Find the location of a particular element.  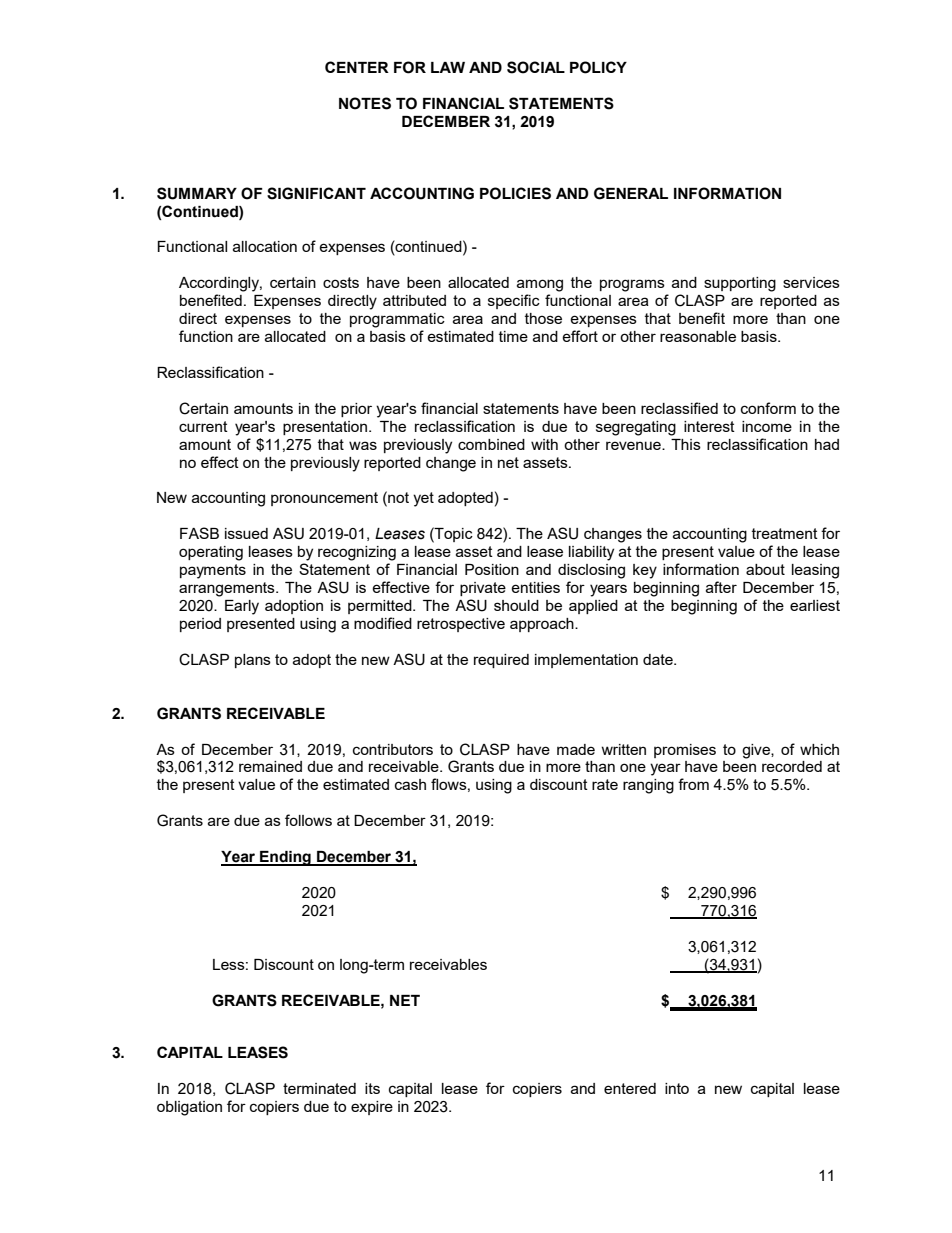

about is located at coordinates (765, 569).
